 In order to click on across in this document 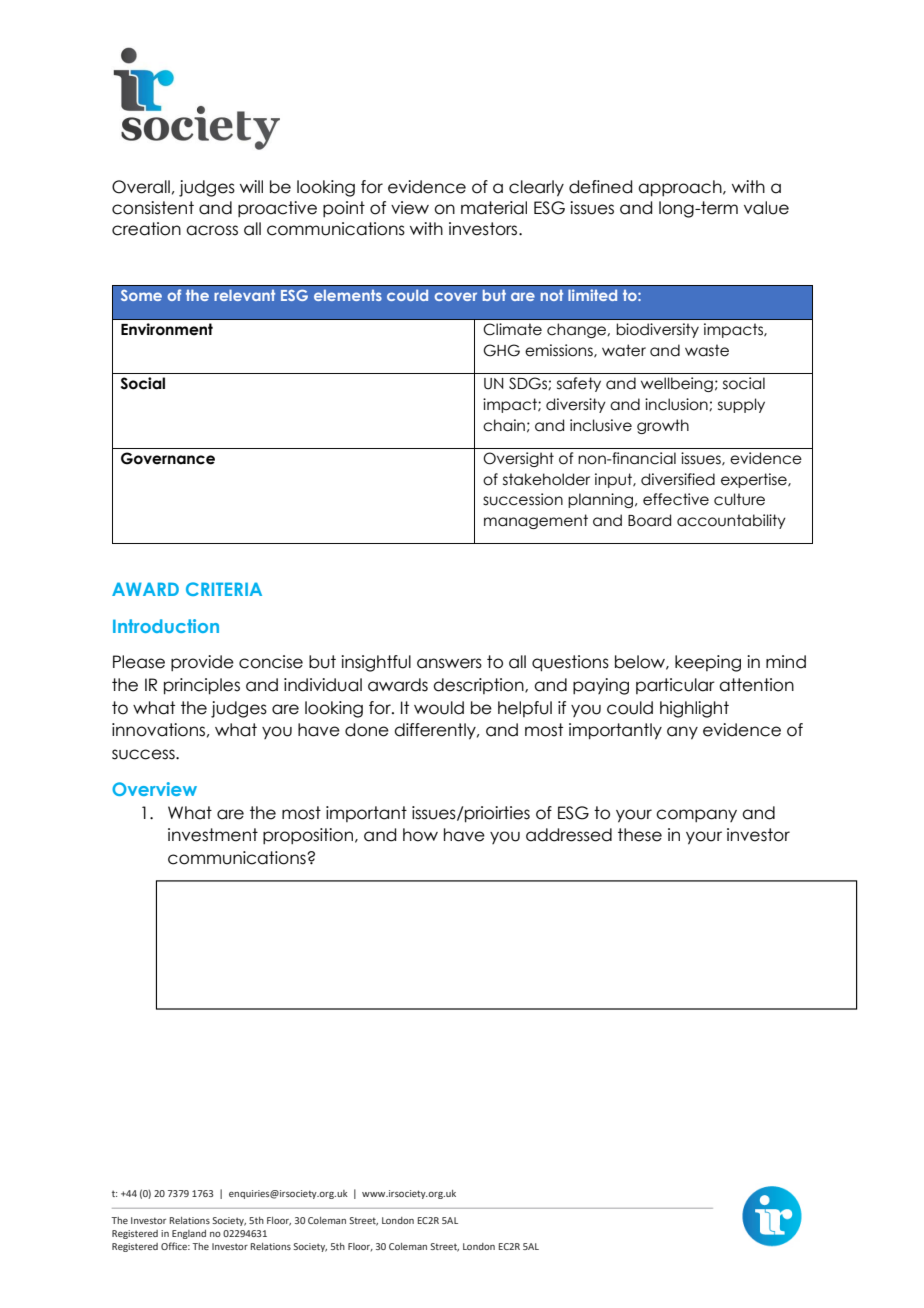, I will do `click(212, 230)`.
